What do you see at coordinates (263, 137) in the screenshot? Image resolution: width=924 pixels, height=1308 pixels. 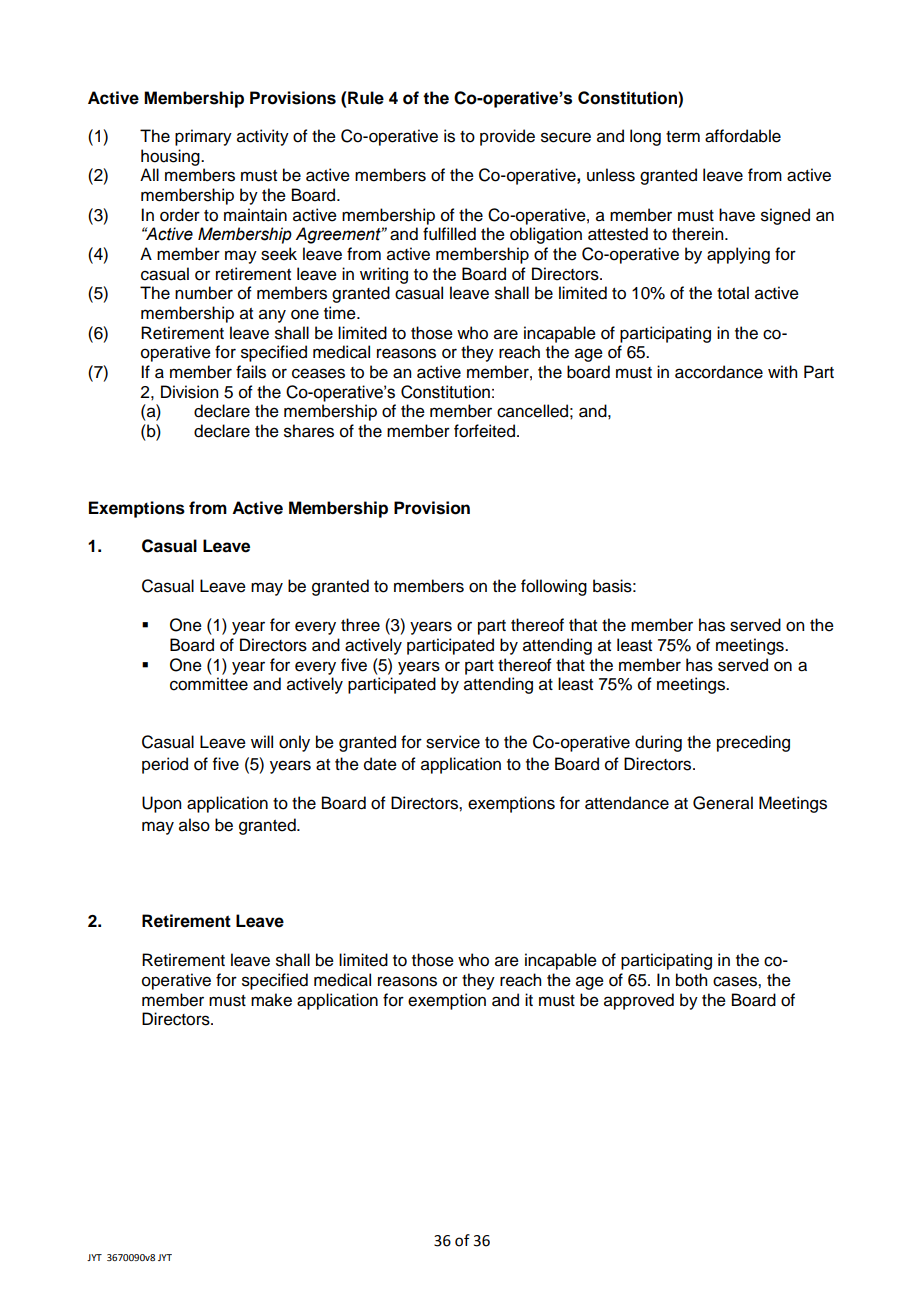 I see `activity` at bounding box center [263, 137].
